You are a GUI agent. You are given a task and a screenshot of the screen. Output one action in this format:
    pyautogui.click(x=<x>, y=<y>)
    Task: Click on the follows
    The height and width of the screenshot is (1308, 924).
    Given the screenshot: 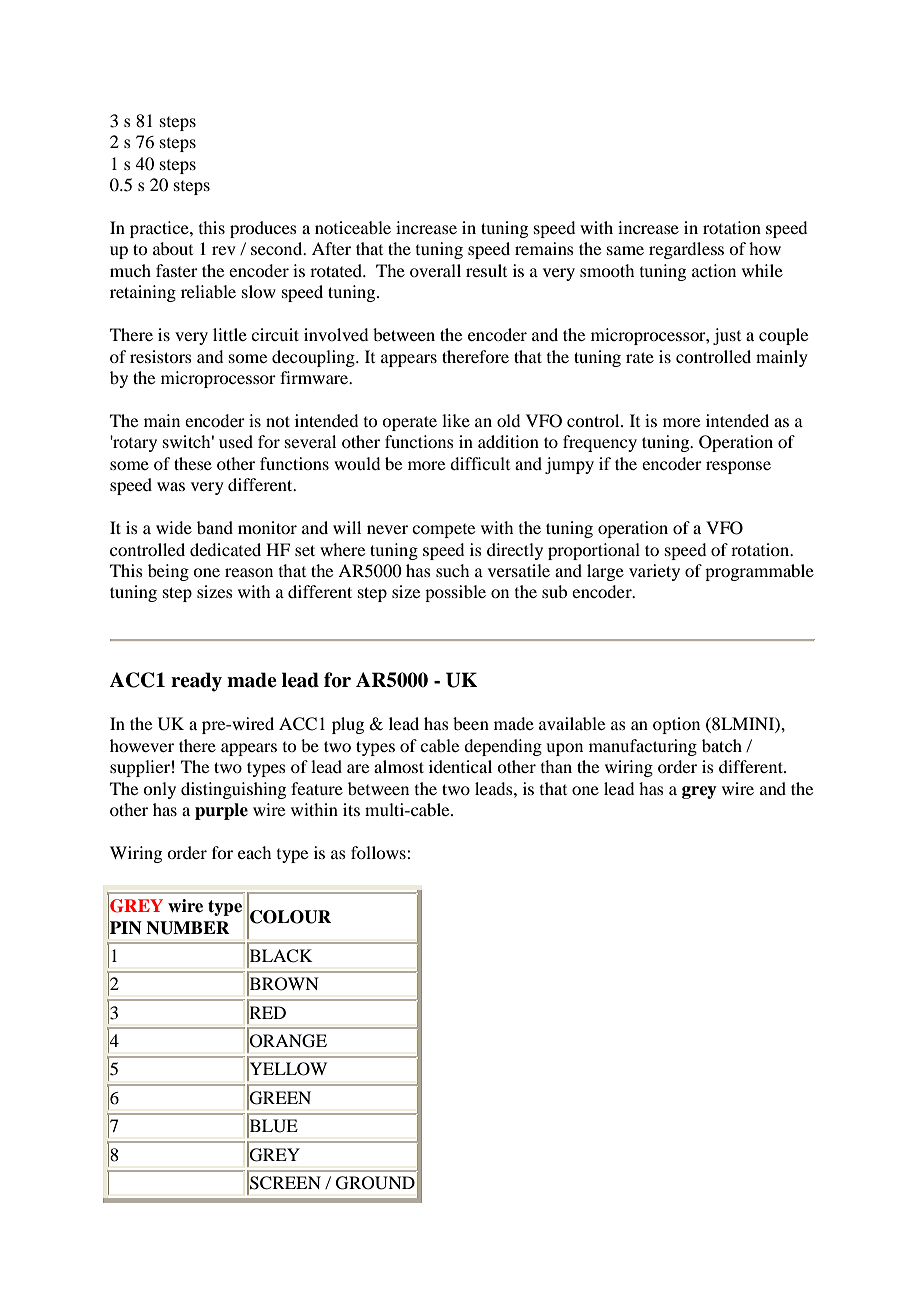 What is the action you would take?
    pyautogui.click(x=379, y=852)
